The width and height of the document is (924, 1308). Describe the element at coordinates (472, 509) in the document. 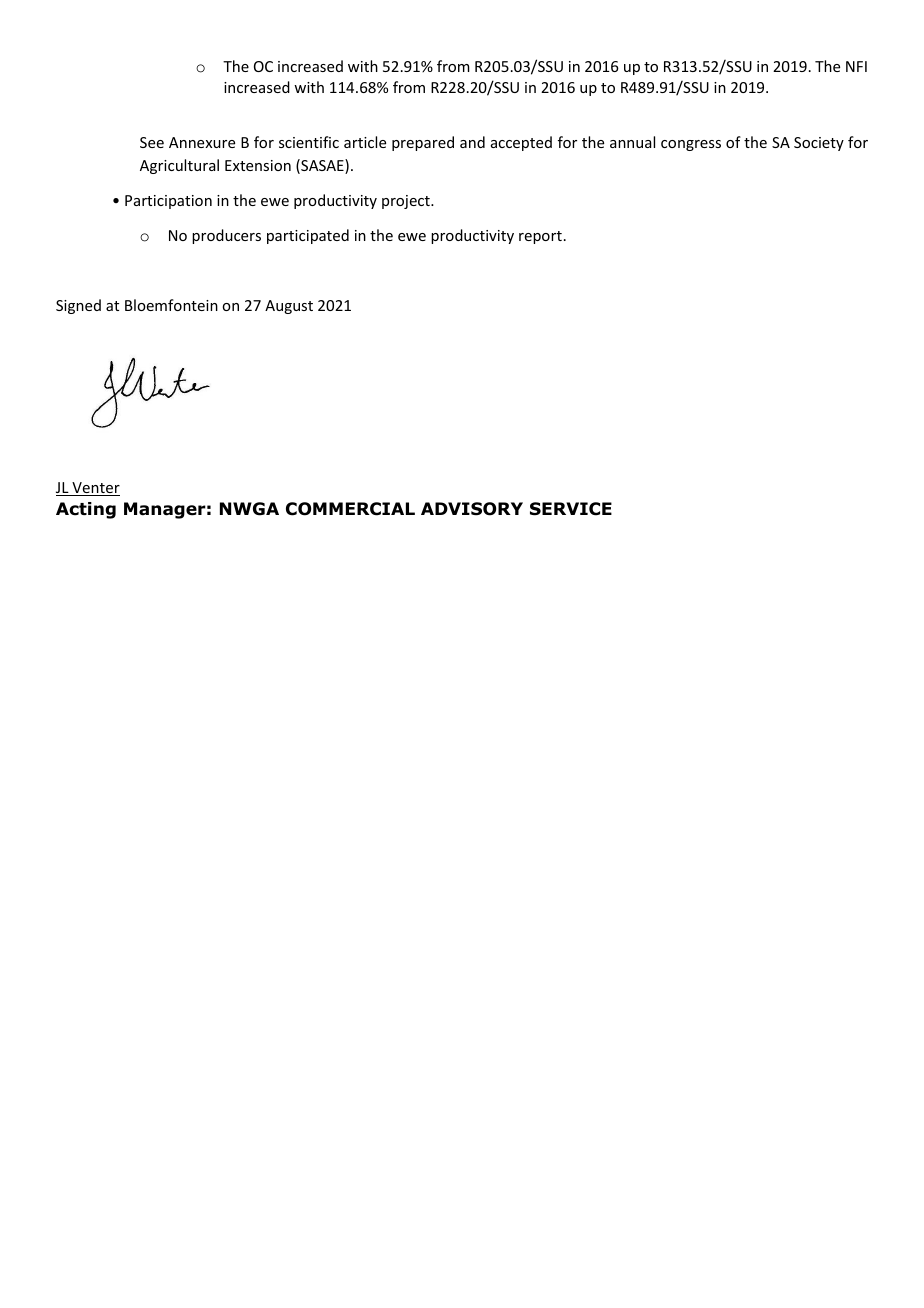

I see `ADVISORY` at that location.
